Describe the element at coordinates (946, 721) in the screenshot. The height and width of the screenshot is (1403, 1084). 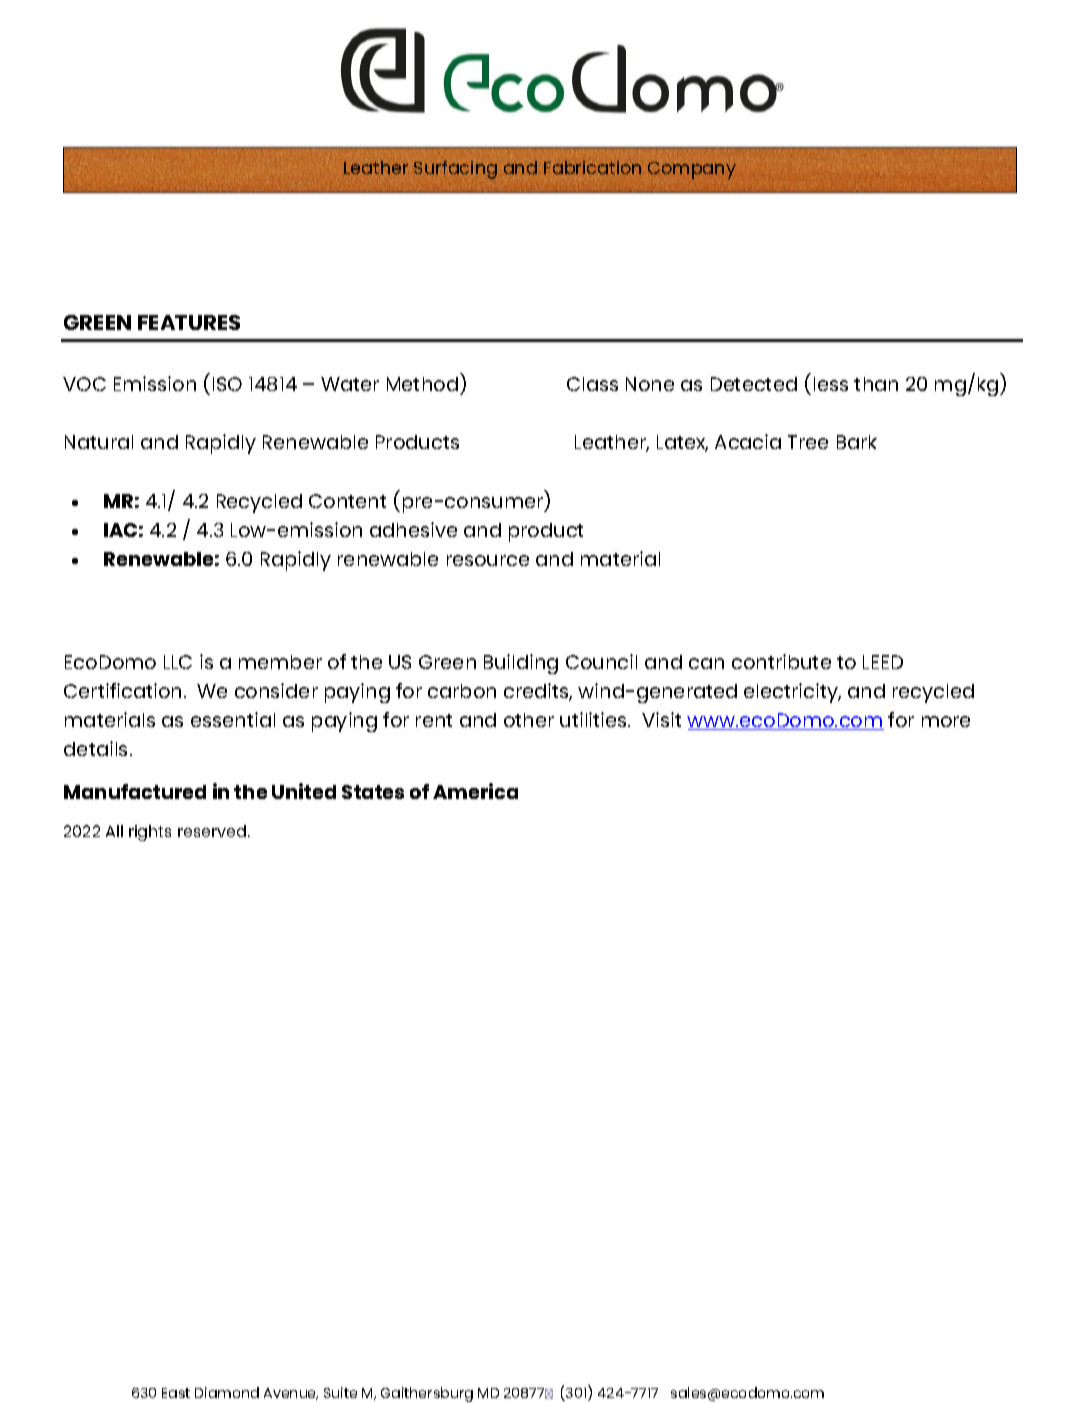
I see `more` at that location.
